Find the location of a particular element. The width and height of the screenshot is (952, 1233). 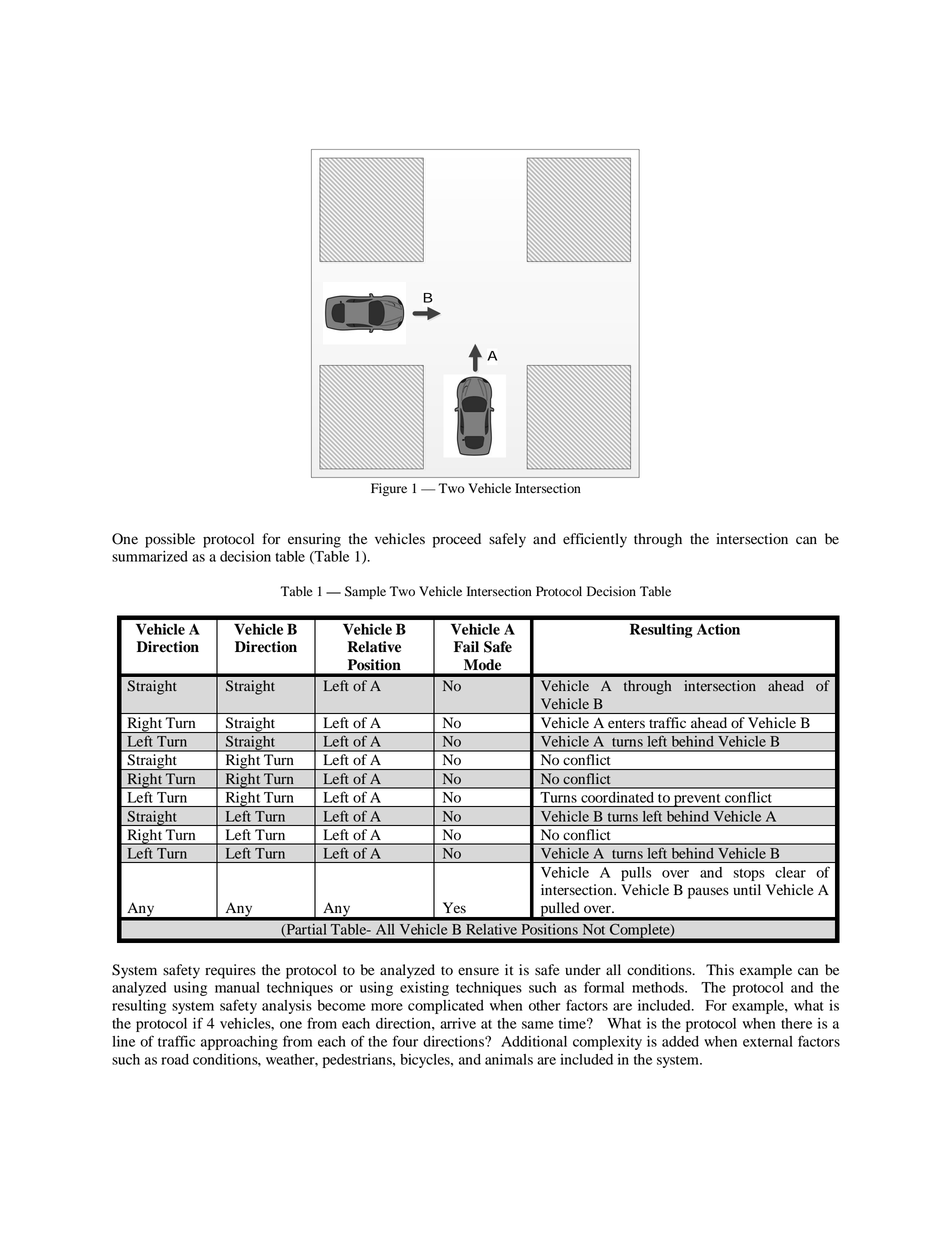

efficiently is located at coordinates (595, 540).
